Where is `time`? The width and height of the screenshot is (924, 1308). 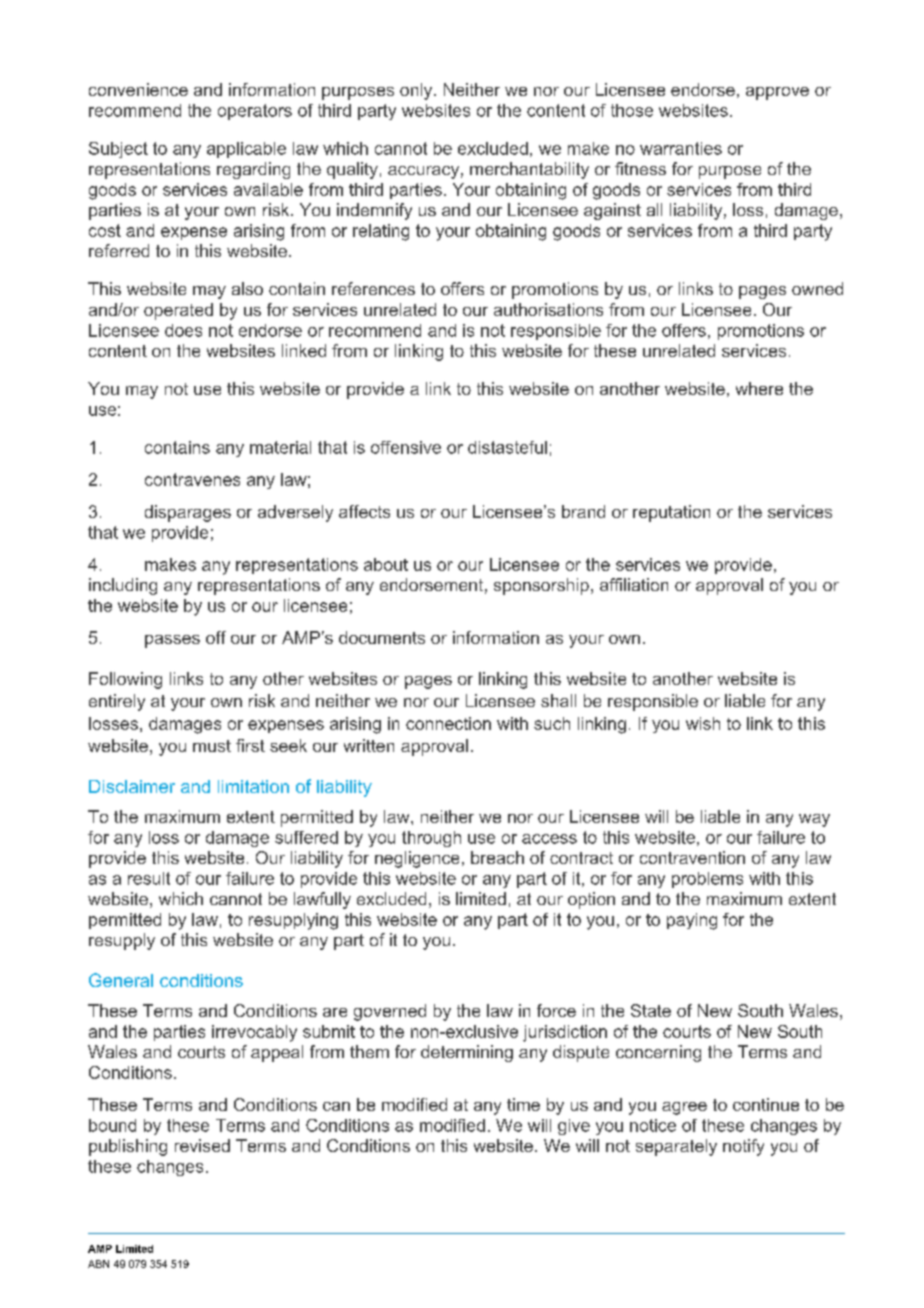
time is located at coordinates (523, 1104).
